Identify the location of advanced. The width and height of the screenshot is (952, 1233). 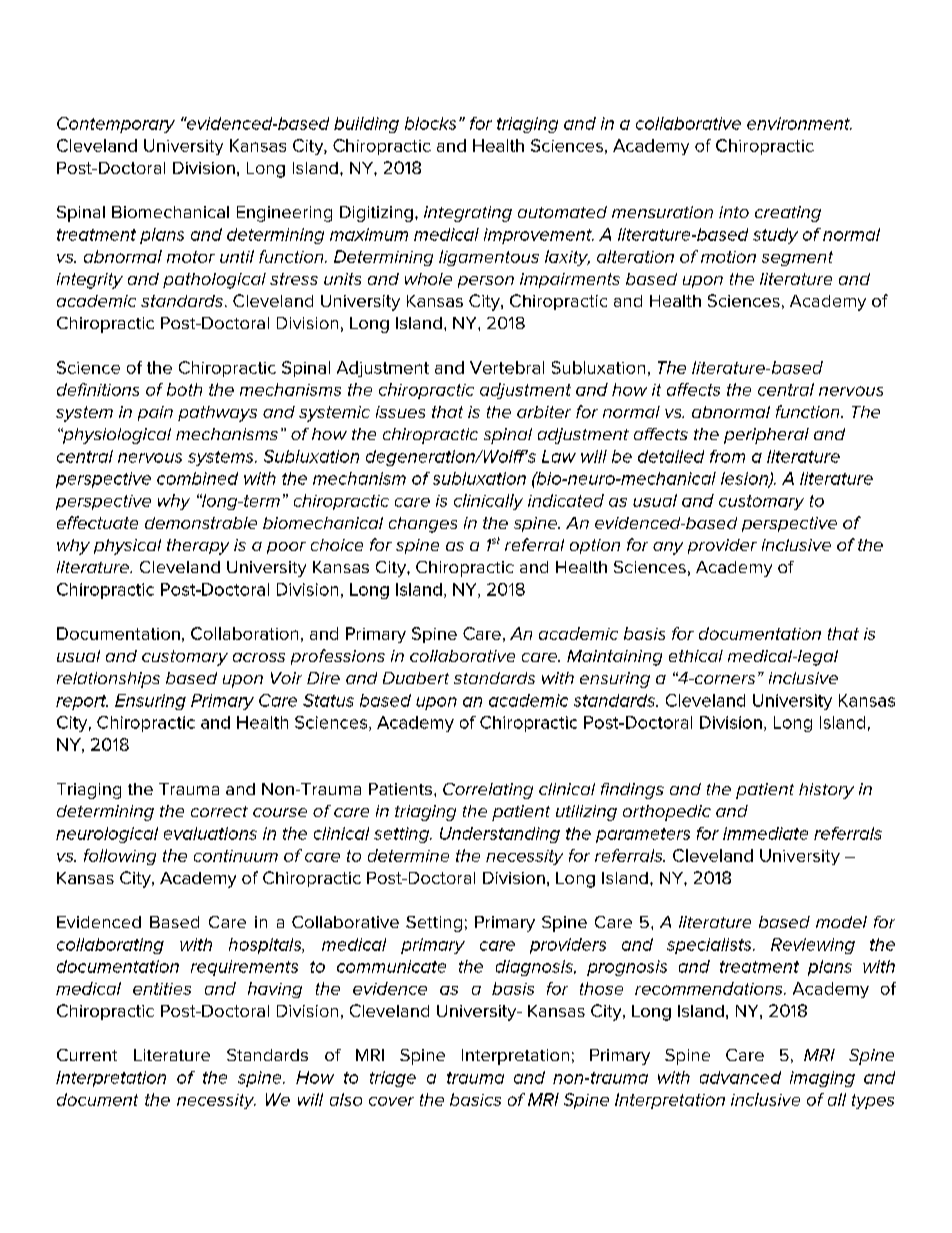
(740, 1077).
